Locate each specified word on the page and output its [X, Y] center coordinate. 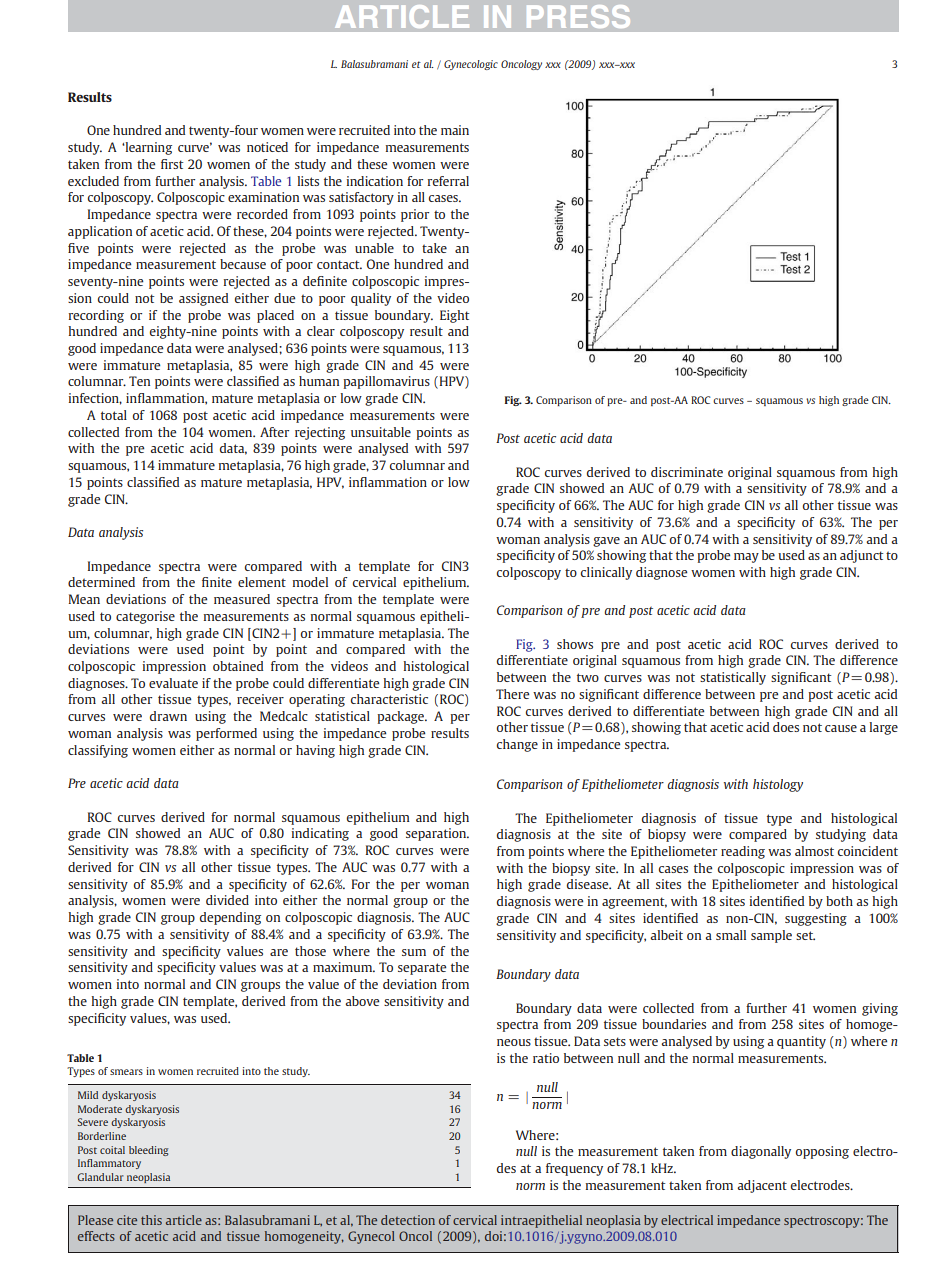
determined [101, 582]
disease [589, 884]
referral [448, 181]
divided [227, 900]
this [151, 1220]
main [455, 130]
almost [814, 851]
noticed [267, 147]
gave [606, 542]
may [746, 558]
